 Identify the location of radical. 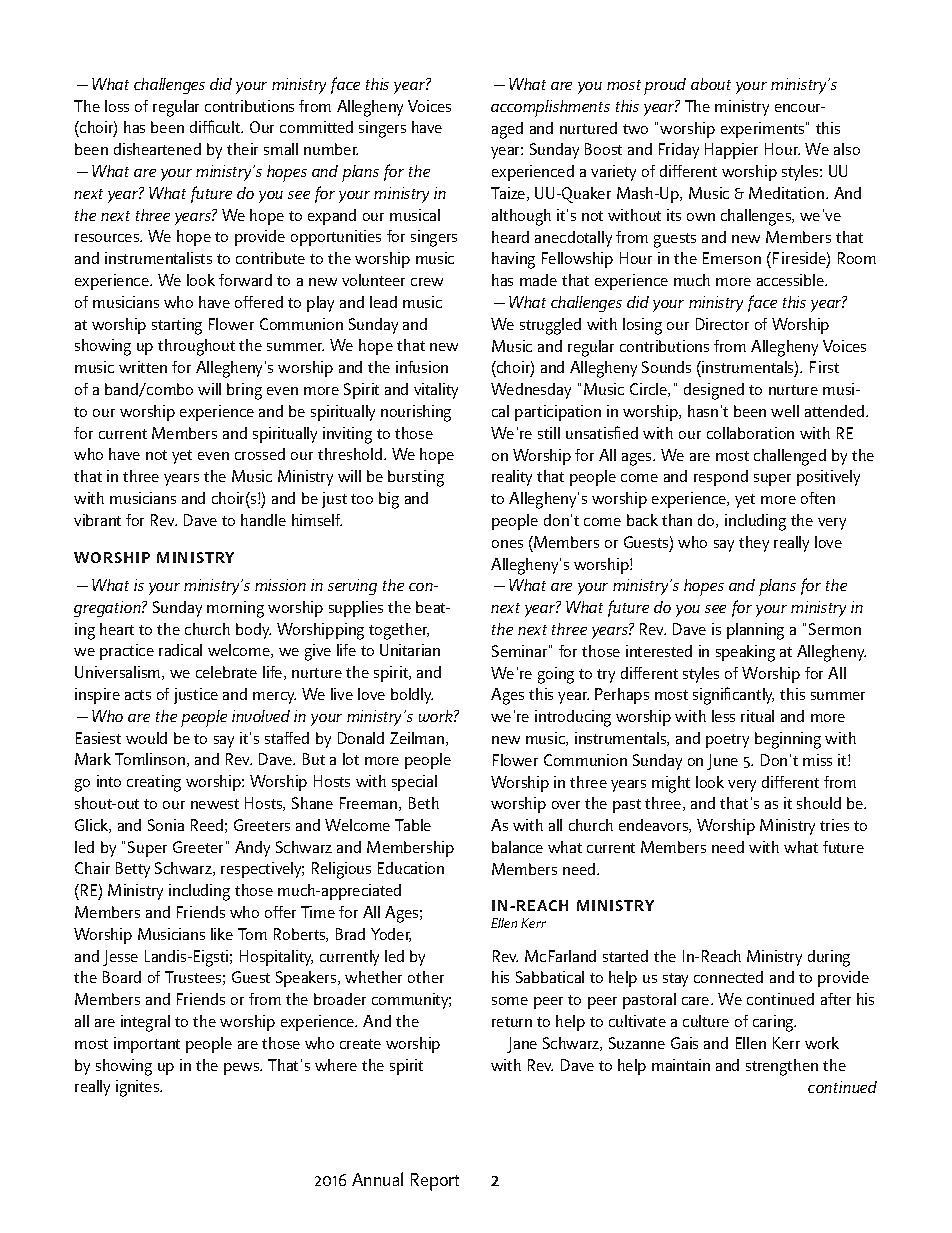
(180, 650).
